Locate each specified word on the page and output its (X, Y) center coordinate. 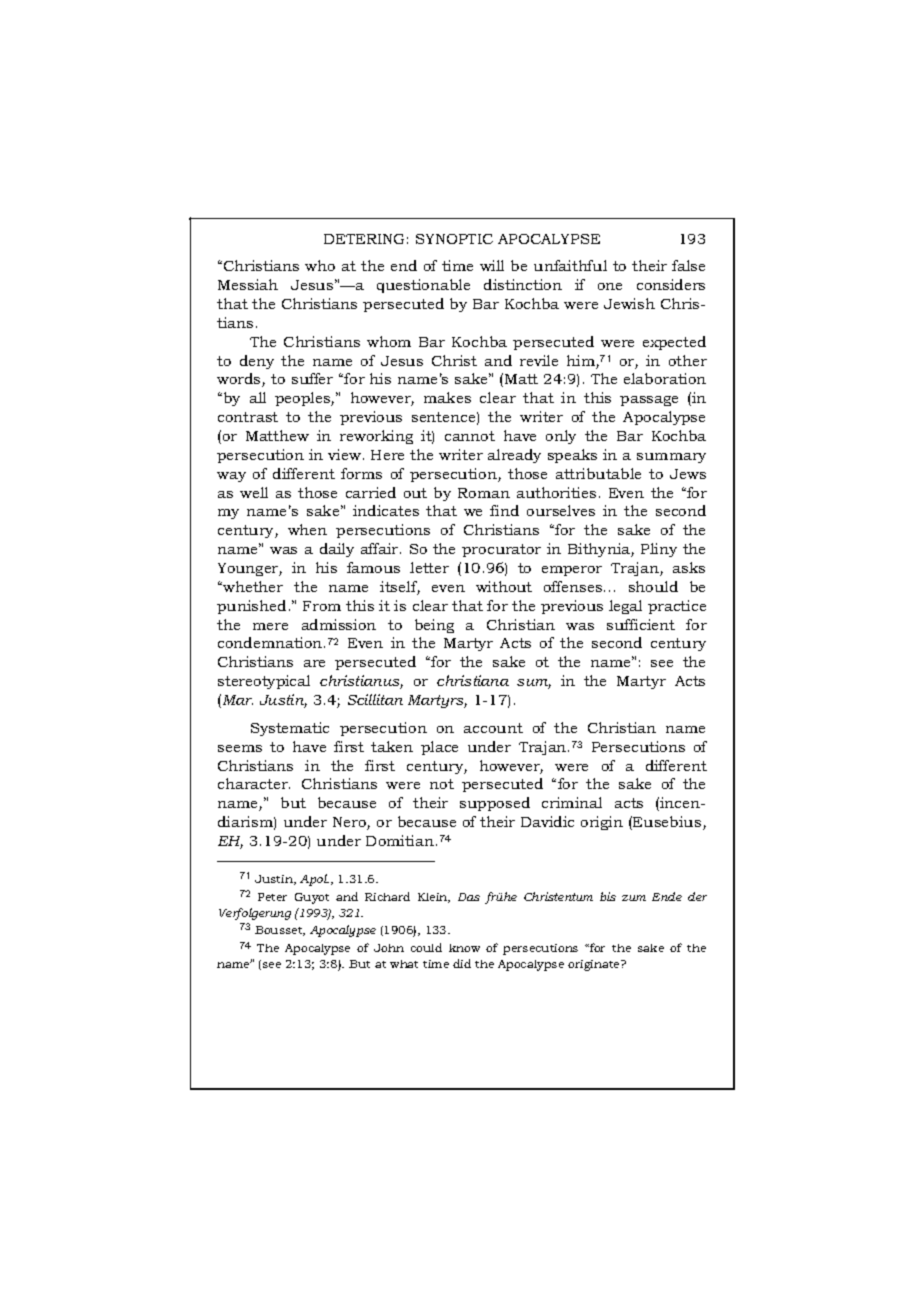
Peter (272, 897)
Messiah (248, 284)
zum (634, 898)
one (610, 286)
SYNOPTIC (454, 239)
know (464, 948)
